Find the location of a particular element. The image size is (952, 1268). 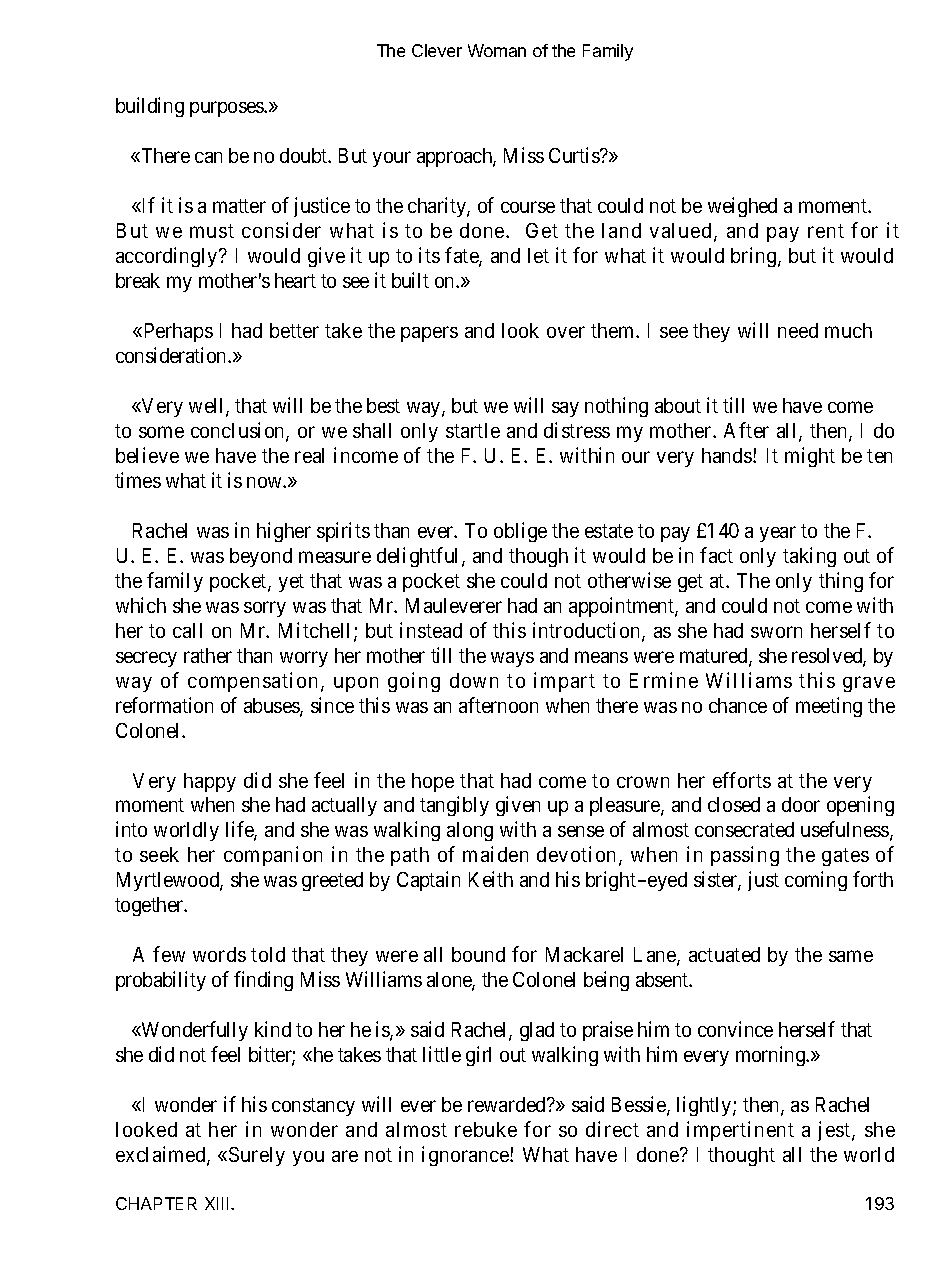

Surely is located at coordinates (257, 1156).
